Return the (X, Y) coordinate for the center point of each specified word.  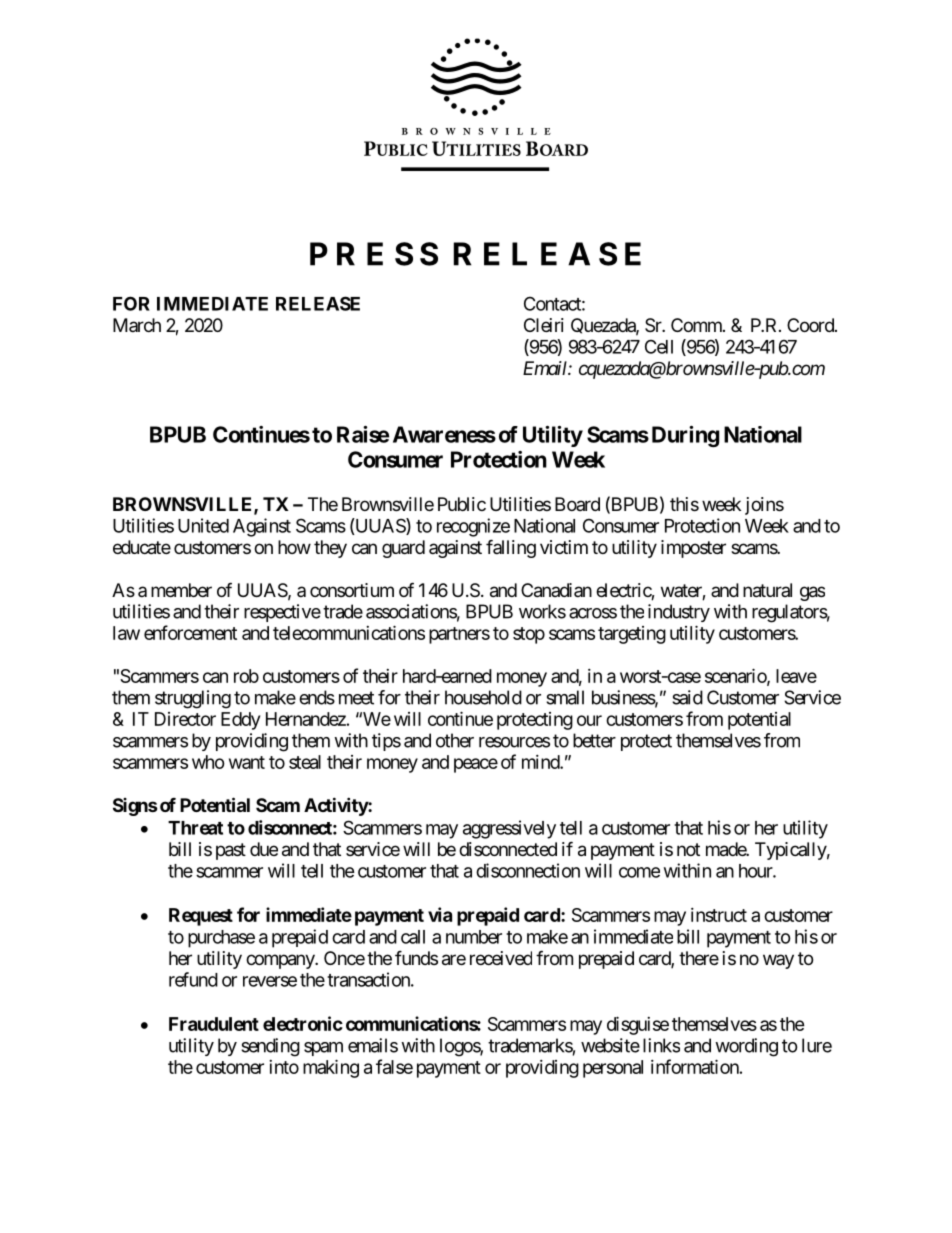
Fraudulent (214, 1024)
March (137, 325)
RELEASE (318, 303)
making (331, 1068)
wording (746, 1047)
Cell (659, 346)
